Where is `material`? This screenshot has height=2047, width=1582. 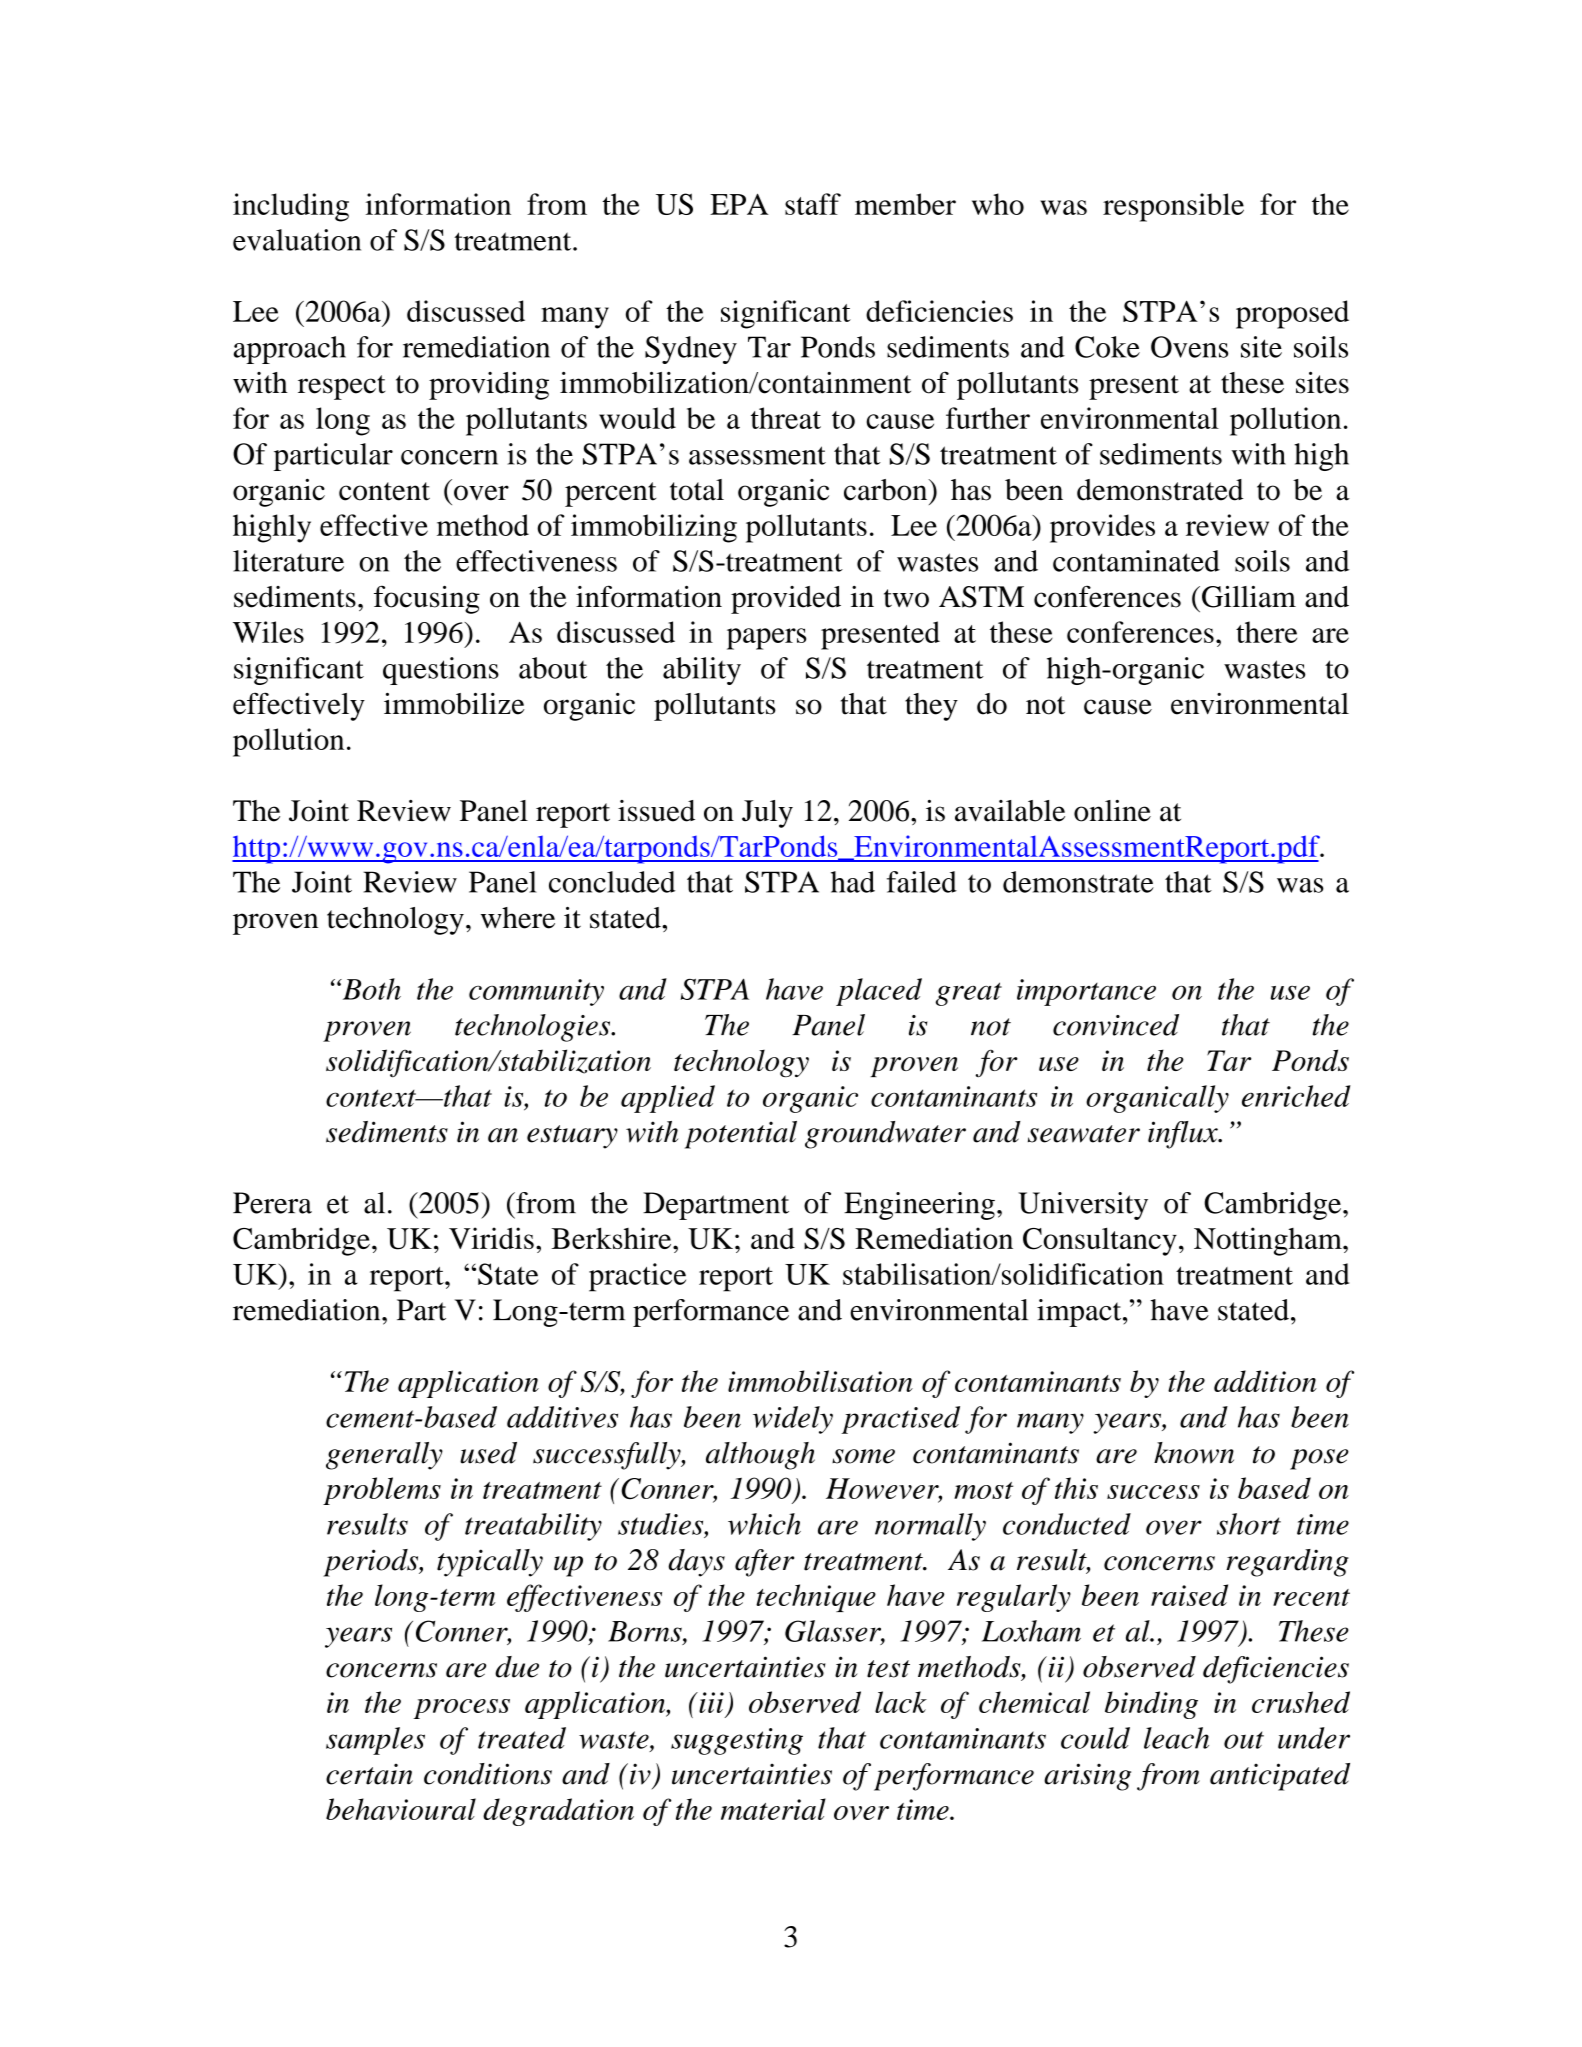
material is located at coordinates (773, 1809).
